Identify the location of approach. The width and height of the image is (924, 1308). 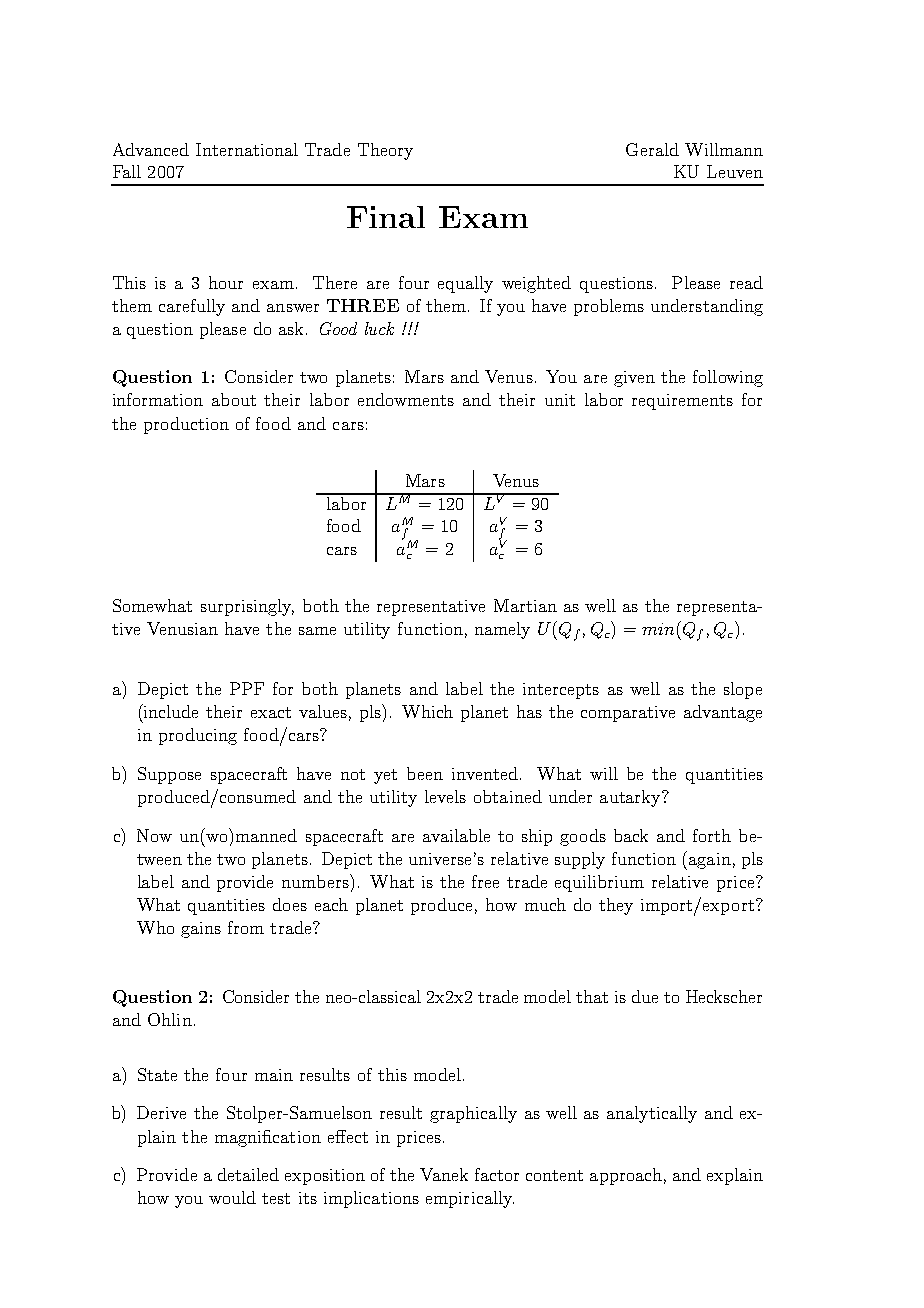
(626, 1176).
